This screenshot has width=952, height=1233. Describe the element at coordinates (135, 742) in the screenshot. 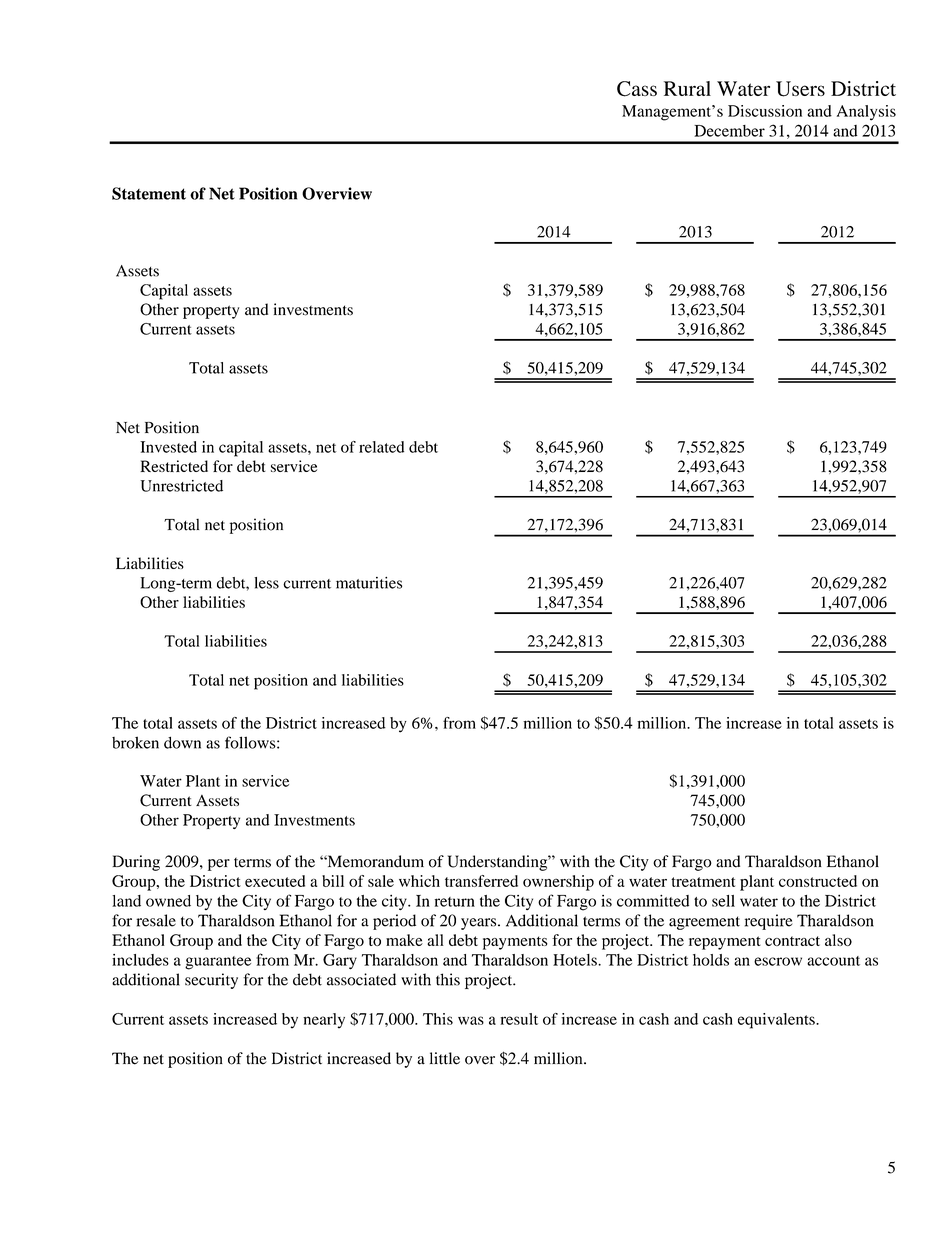

I see `broken` at that location.
